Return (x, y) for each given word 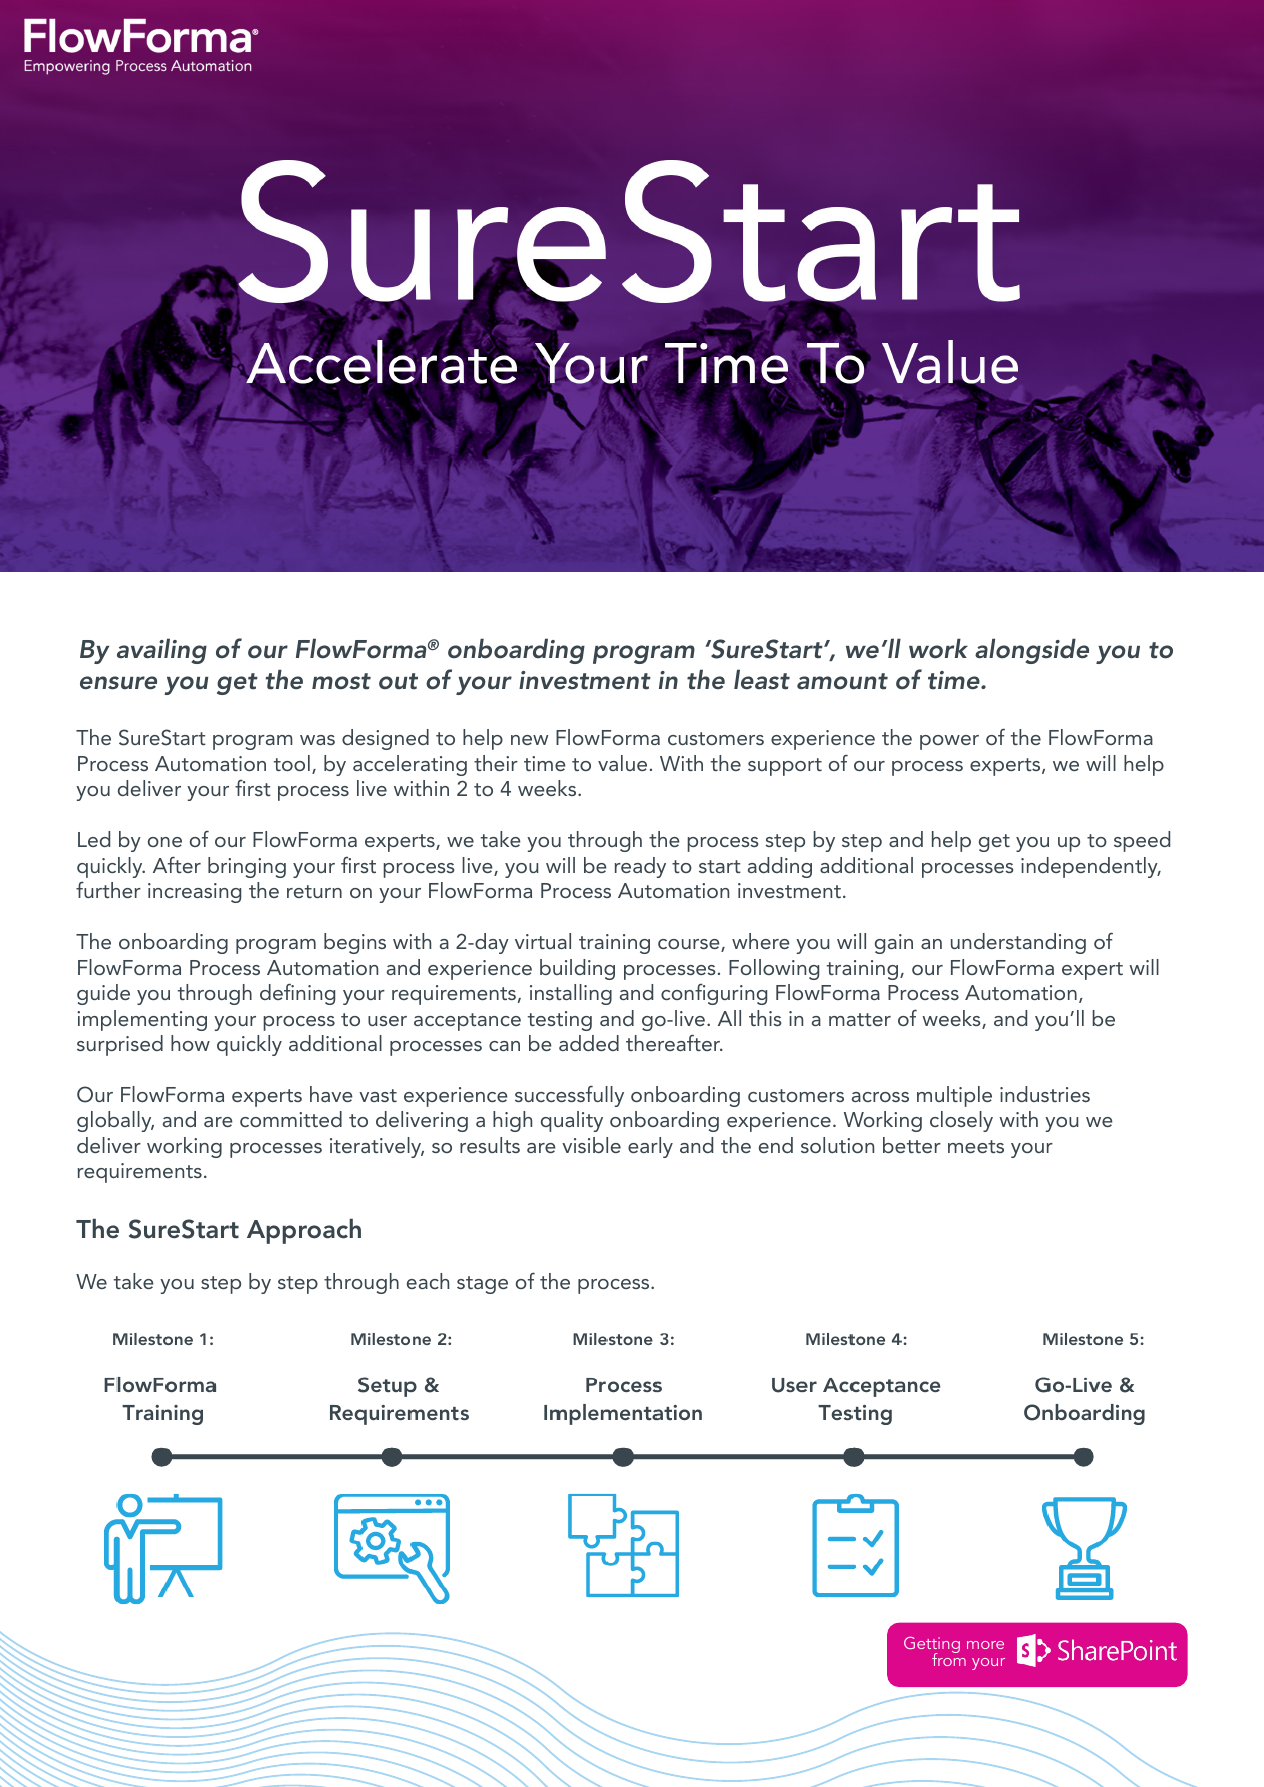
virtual (543, 941)
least (762, 679)
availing (162, 651)
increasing (194, 893)
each (428, 1281)
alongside (1032, 651)
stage (482, 1285)
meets (976, 1146)
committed (291, 1119)
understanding (1018, 943)
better (912, 1145)
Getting (932, 1646)
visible (591, 1145)
